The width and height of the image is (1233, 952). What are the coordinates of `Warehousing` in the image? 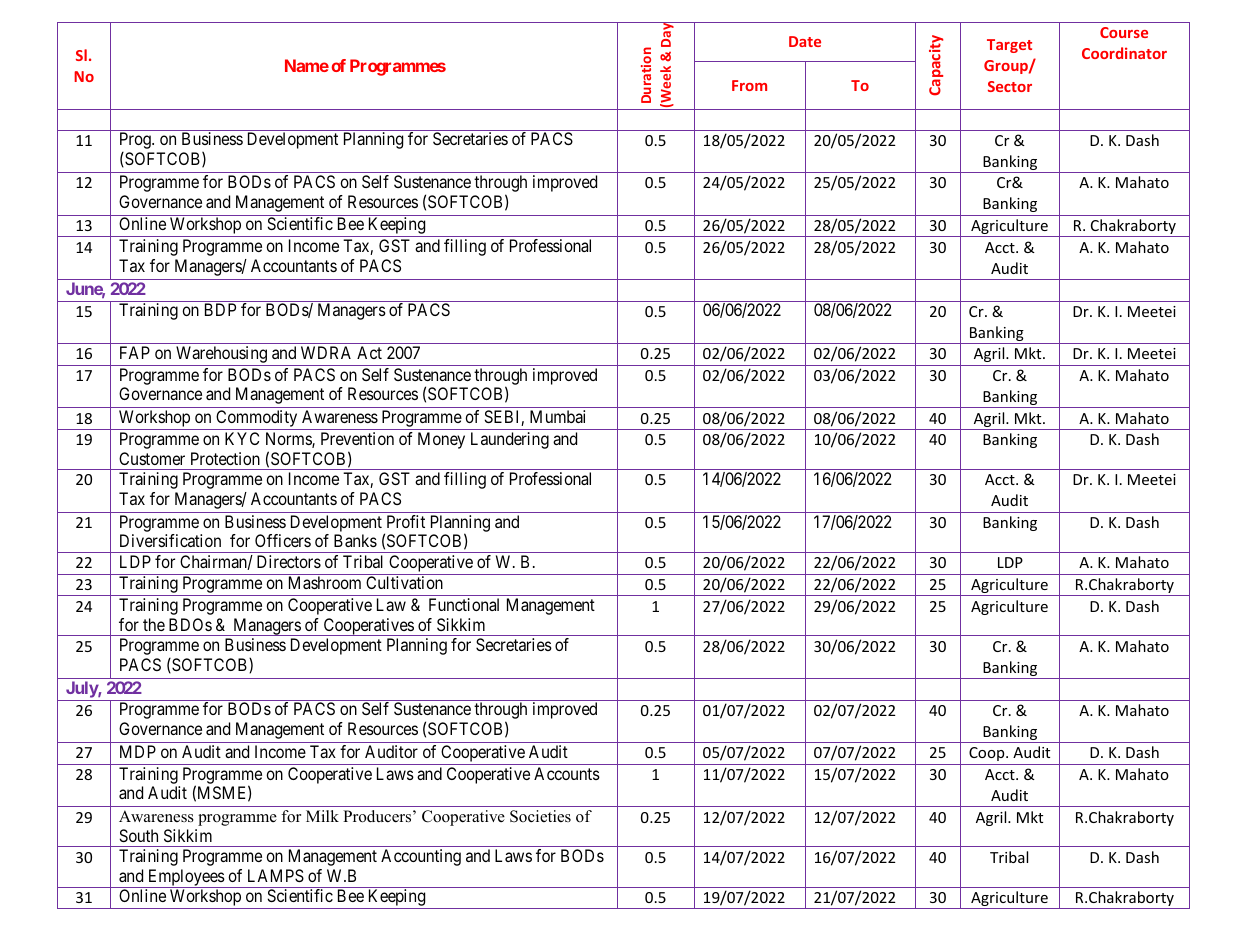 It's located at (221, 356).
